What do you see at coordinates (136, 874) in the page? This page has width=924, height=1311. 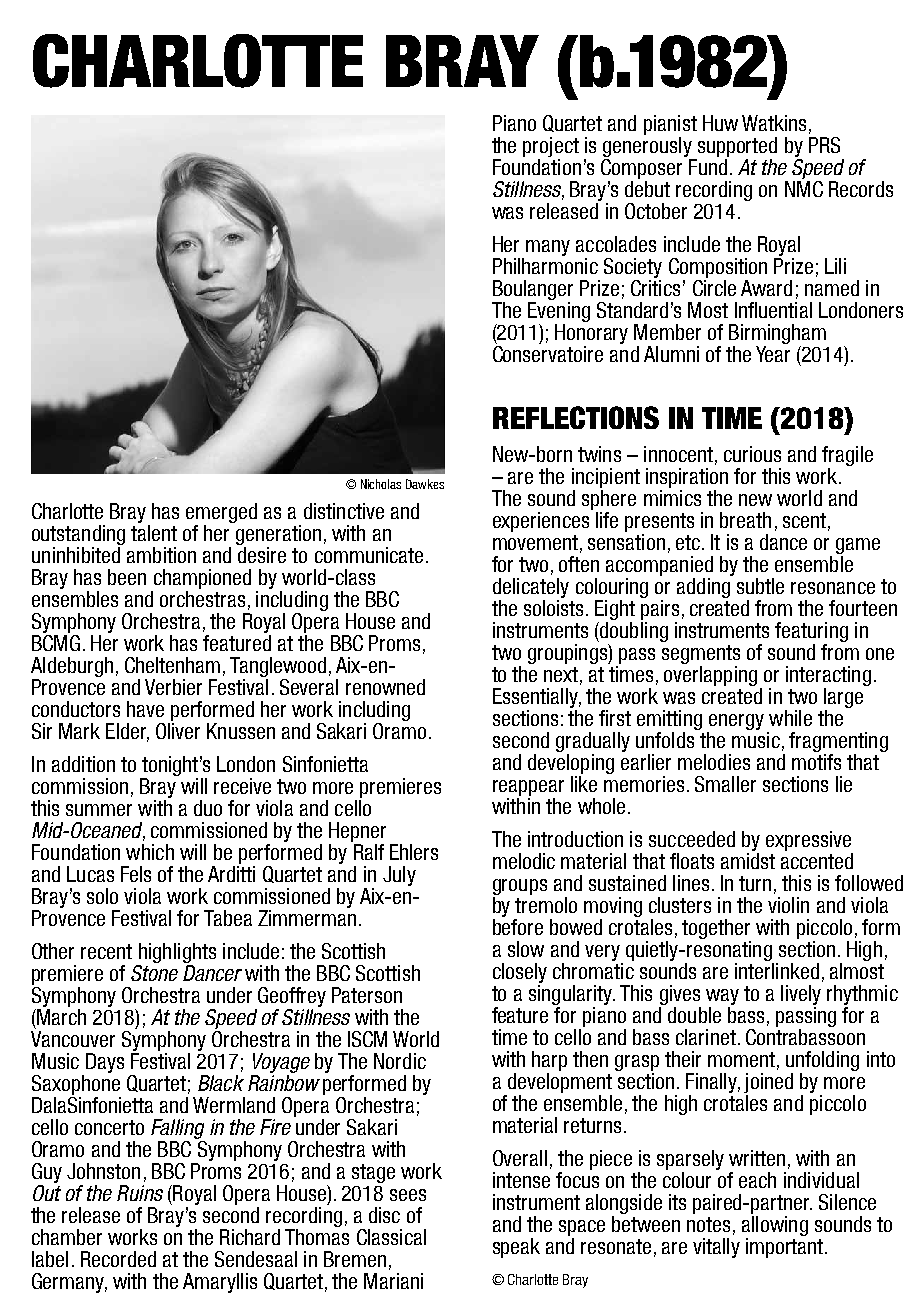 I see `Fels` at bounding box center [136, 874].
